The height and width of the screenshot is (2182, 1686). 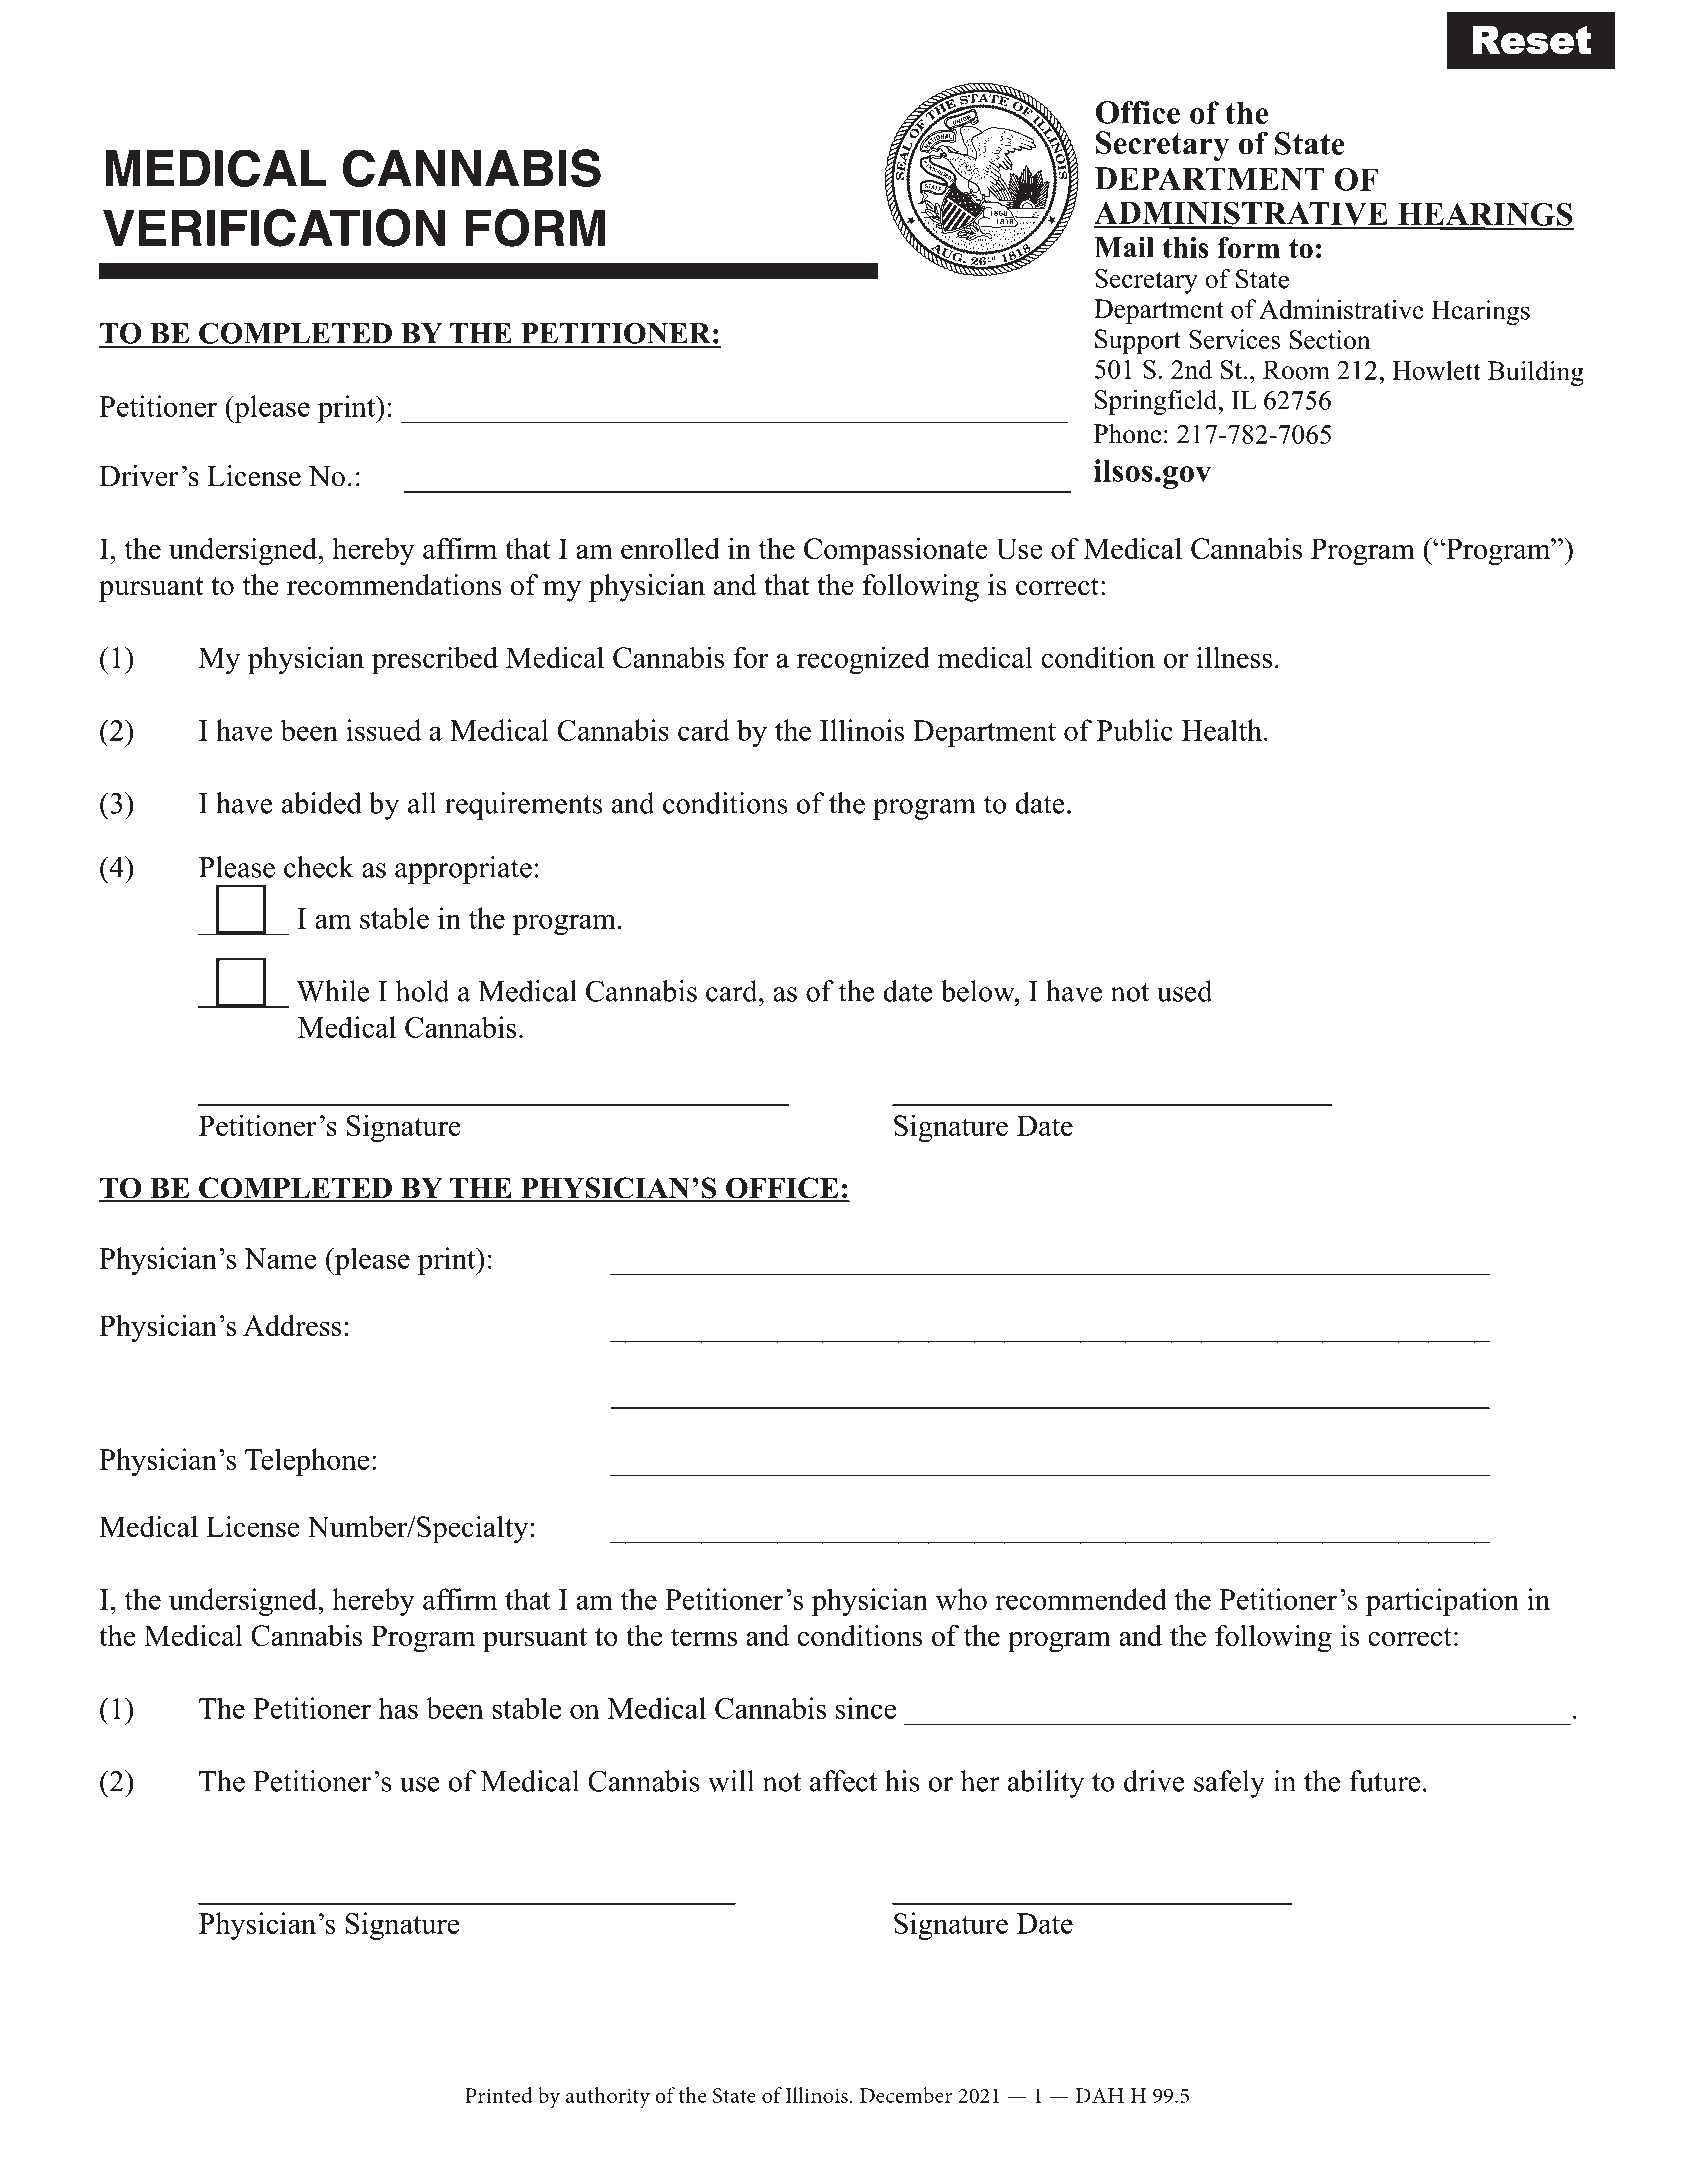 I want to click on authority, so click(x=608, y=2098).
